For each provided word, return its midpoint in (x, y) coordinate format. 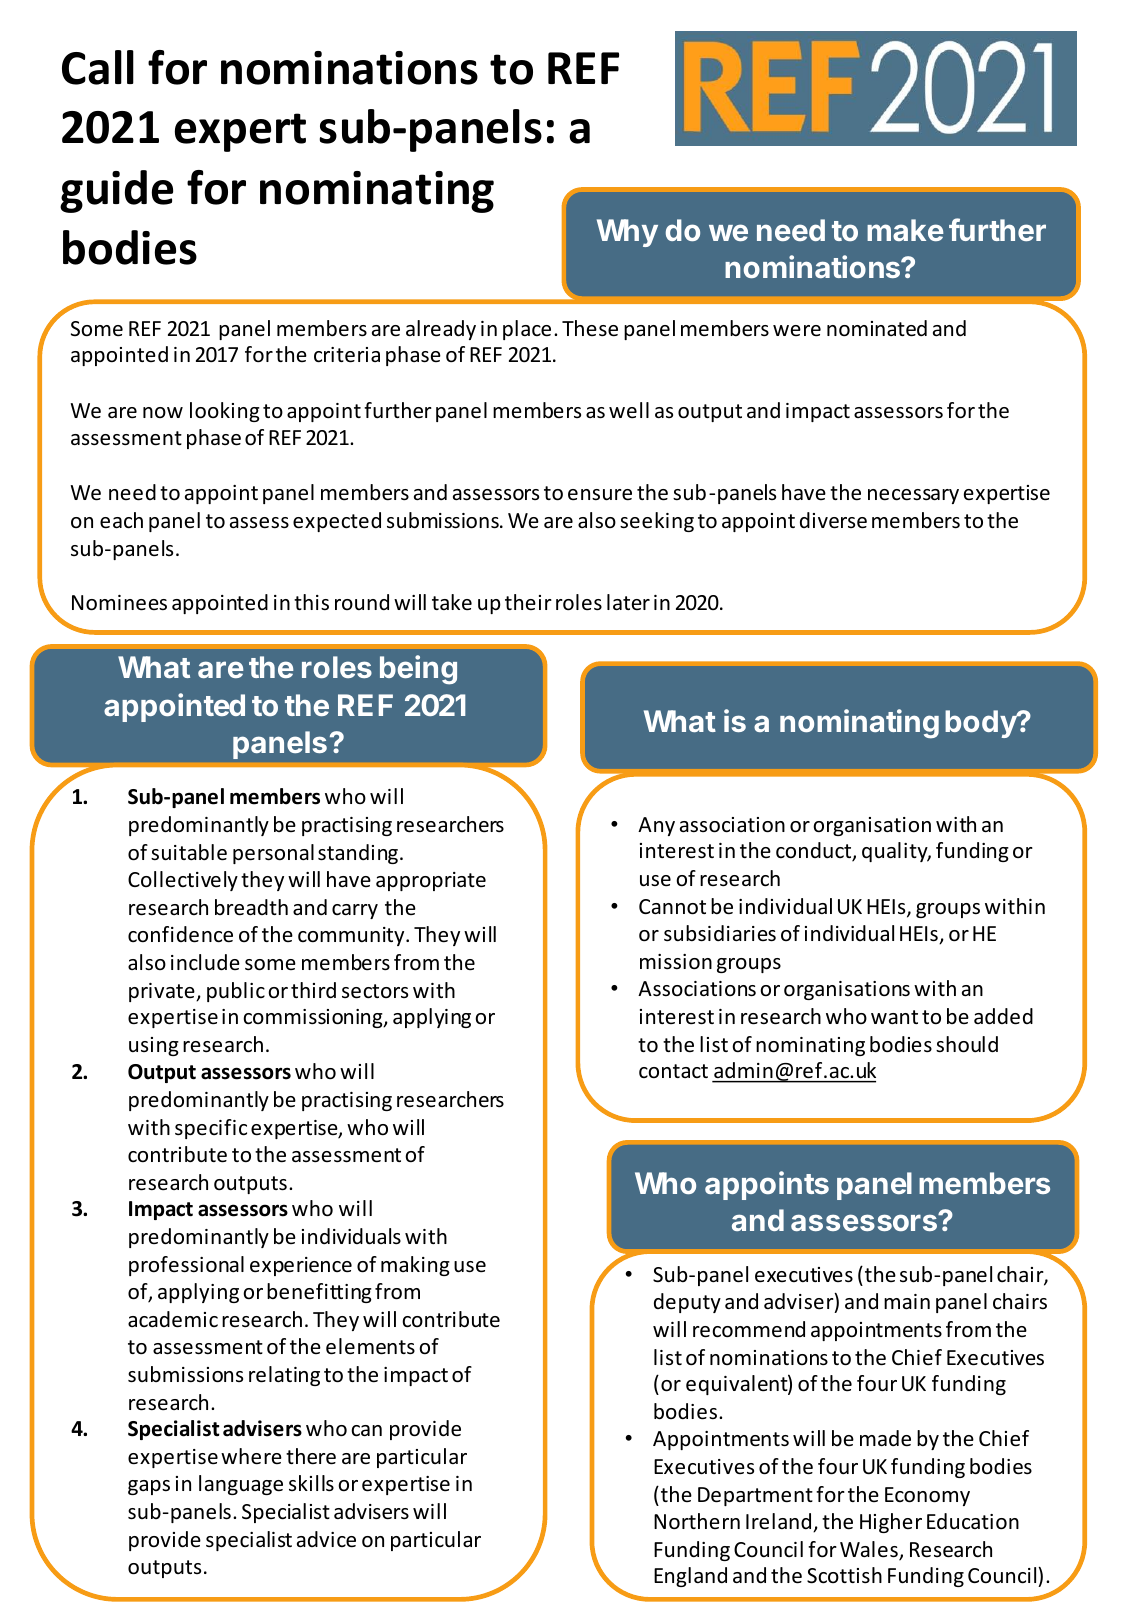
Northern (697, 1521)
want (894, 1017)
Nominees (119, 603)
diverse (833, 520)
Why (627, 233)
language (241, 1485)
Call (98, 67)
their (528, 602)
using (154, 1046)
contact (673, 1071)
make (905, 230)
